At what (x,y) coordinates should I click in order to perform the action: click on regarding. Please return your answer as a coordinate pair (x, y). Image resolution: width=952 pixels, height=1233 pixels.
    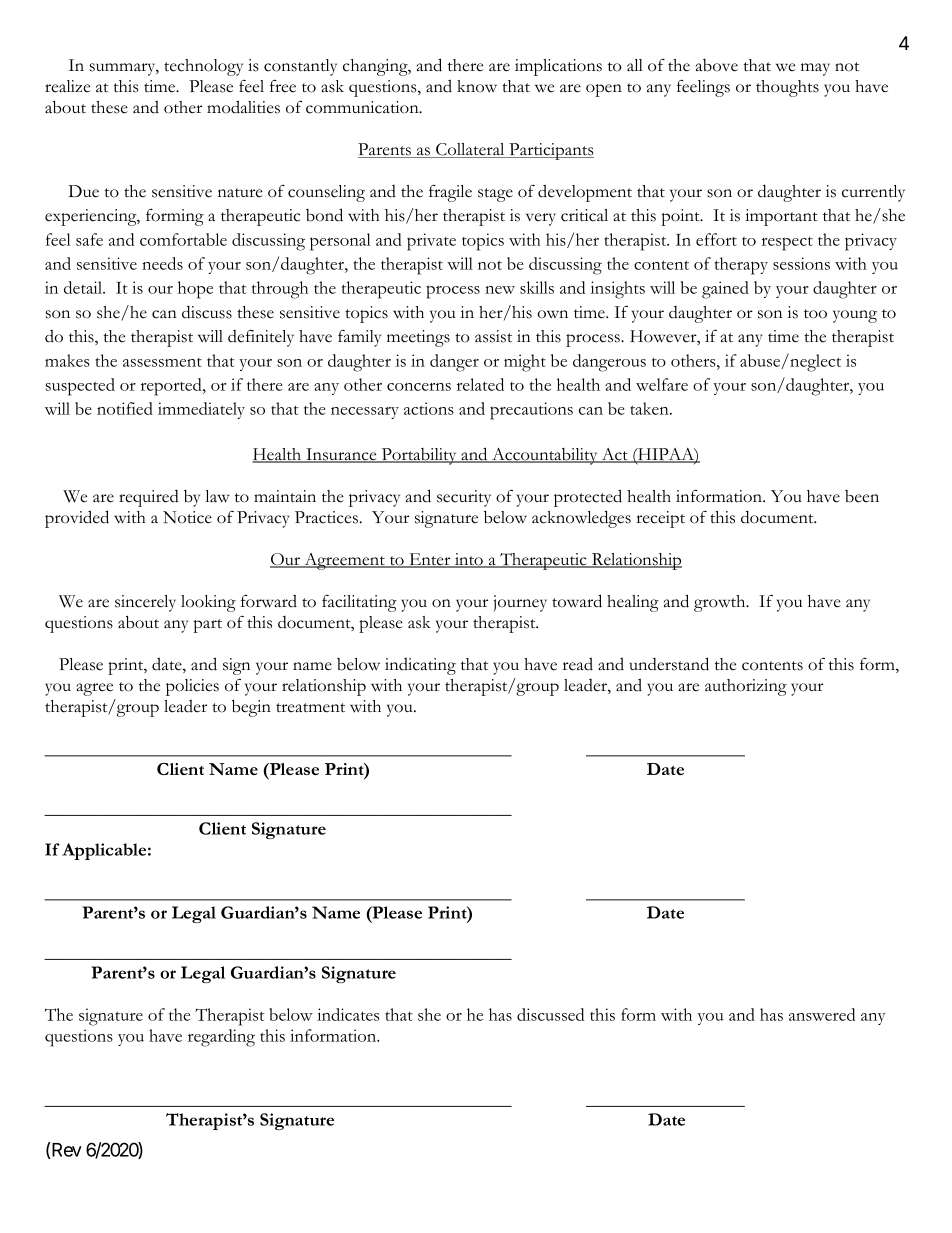
    Looking at the image, I should click on (221, 1038).
